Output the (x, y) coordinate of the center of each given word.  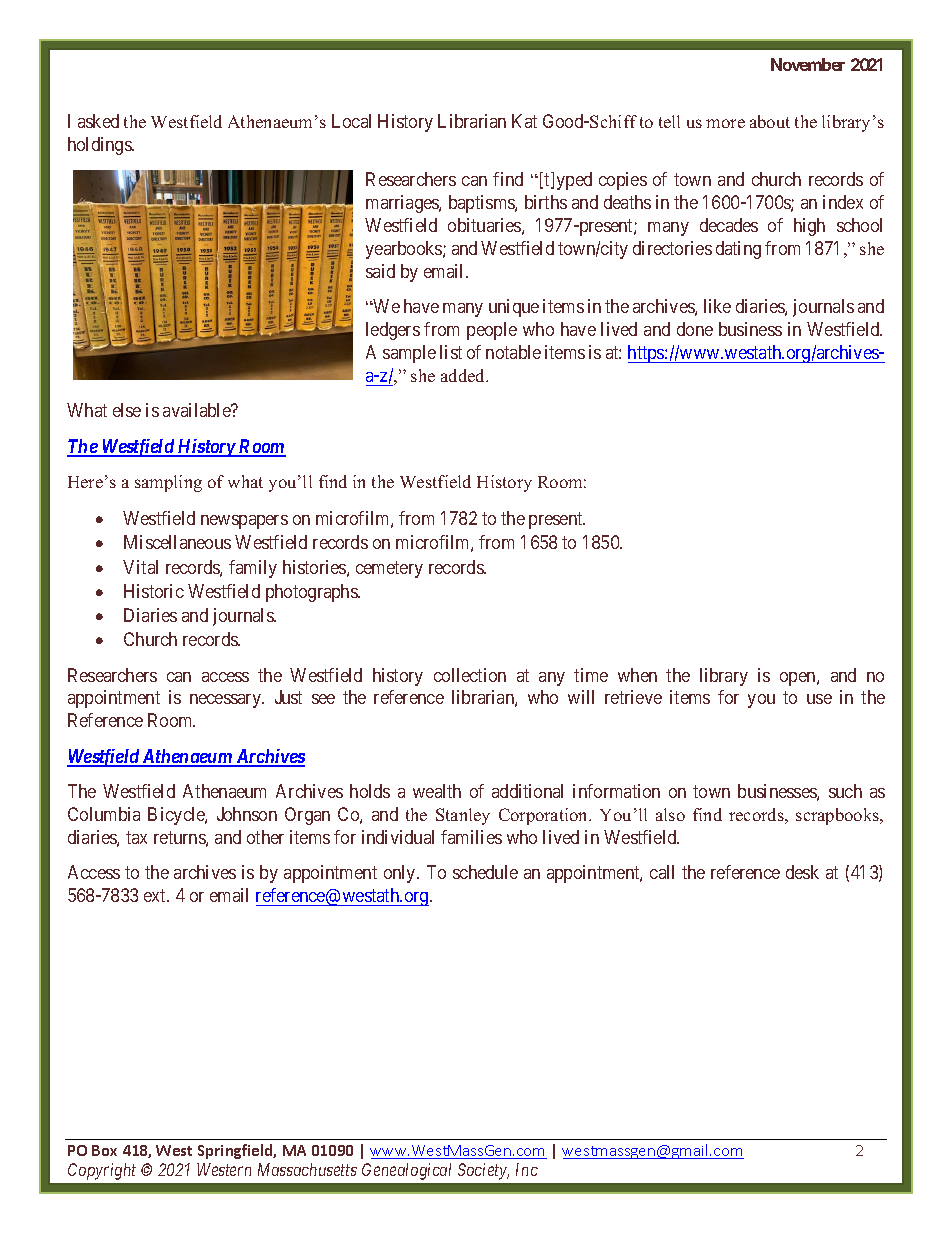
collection (470, 675)
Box (104, 1150)
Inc (527, 1169)
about (770, 121)
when (637, 675)
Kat (524, 121)
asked (98, 121)
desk (802, 872)
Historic (154, 591)
